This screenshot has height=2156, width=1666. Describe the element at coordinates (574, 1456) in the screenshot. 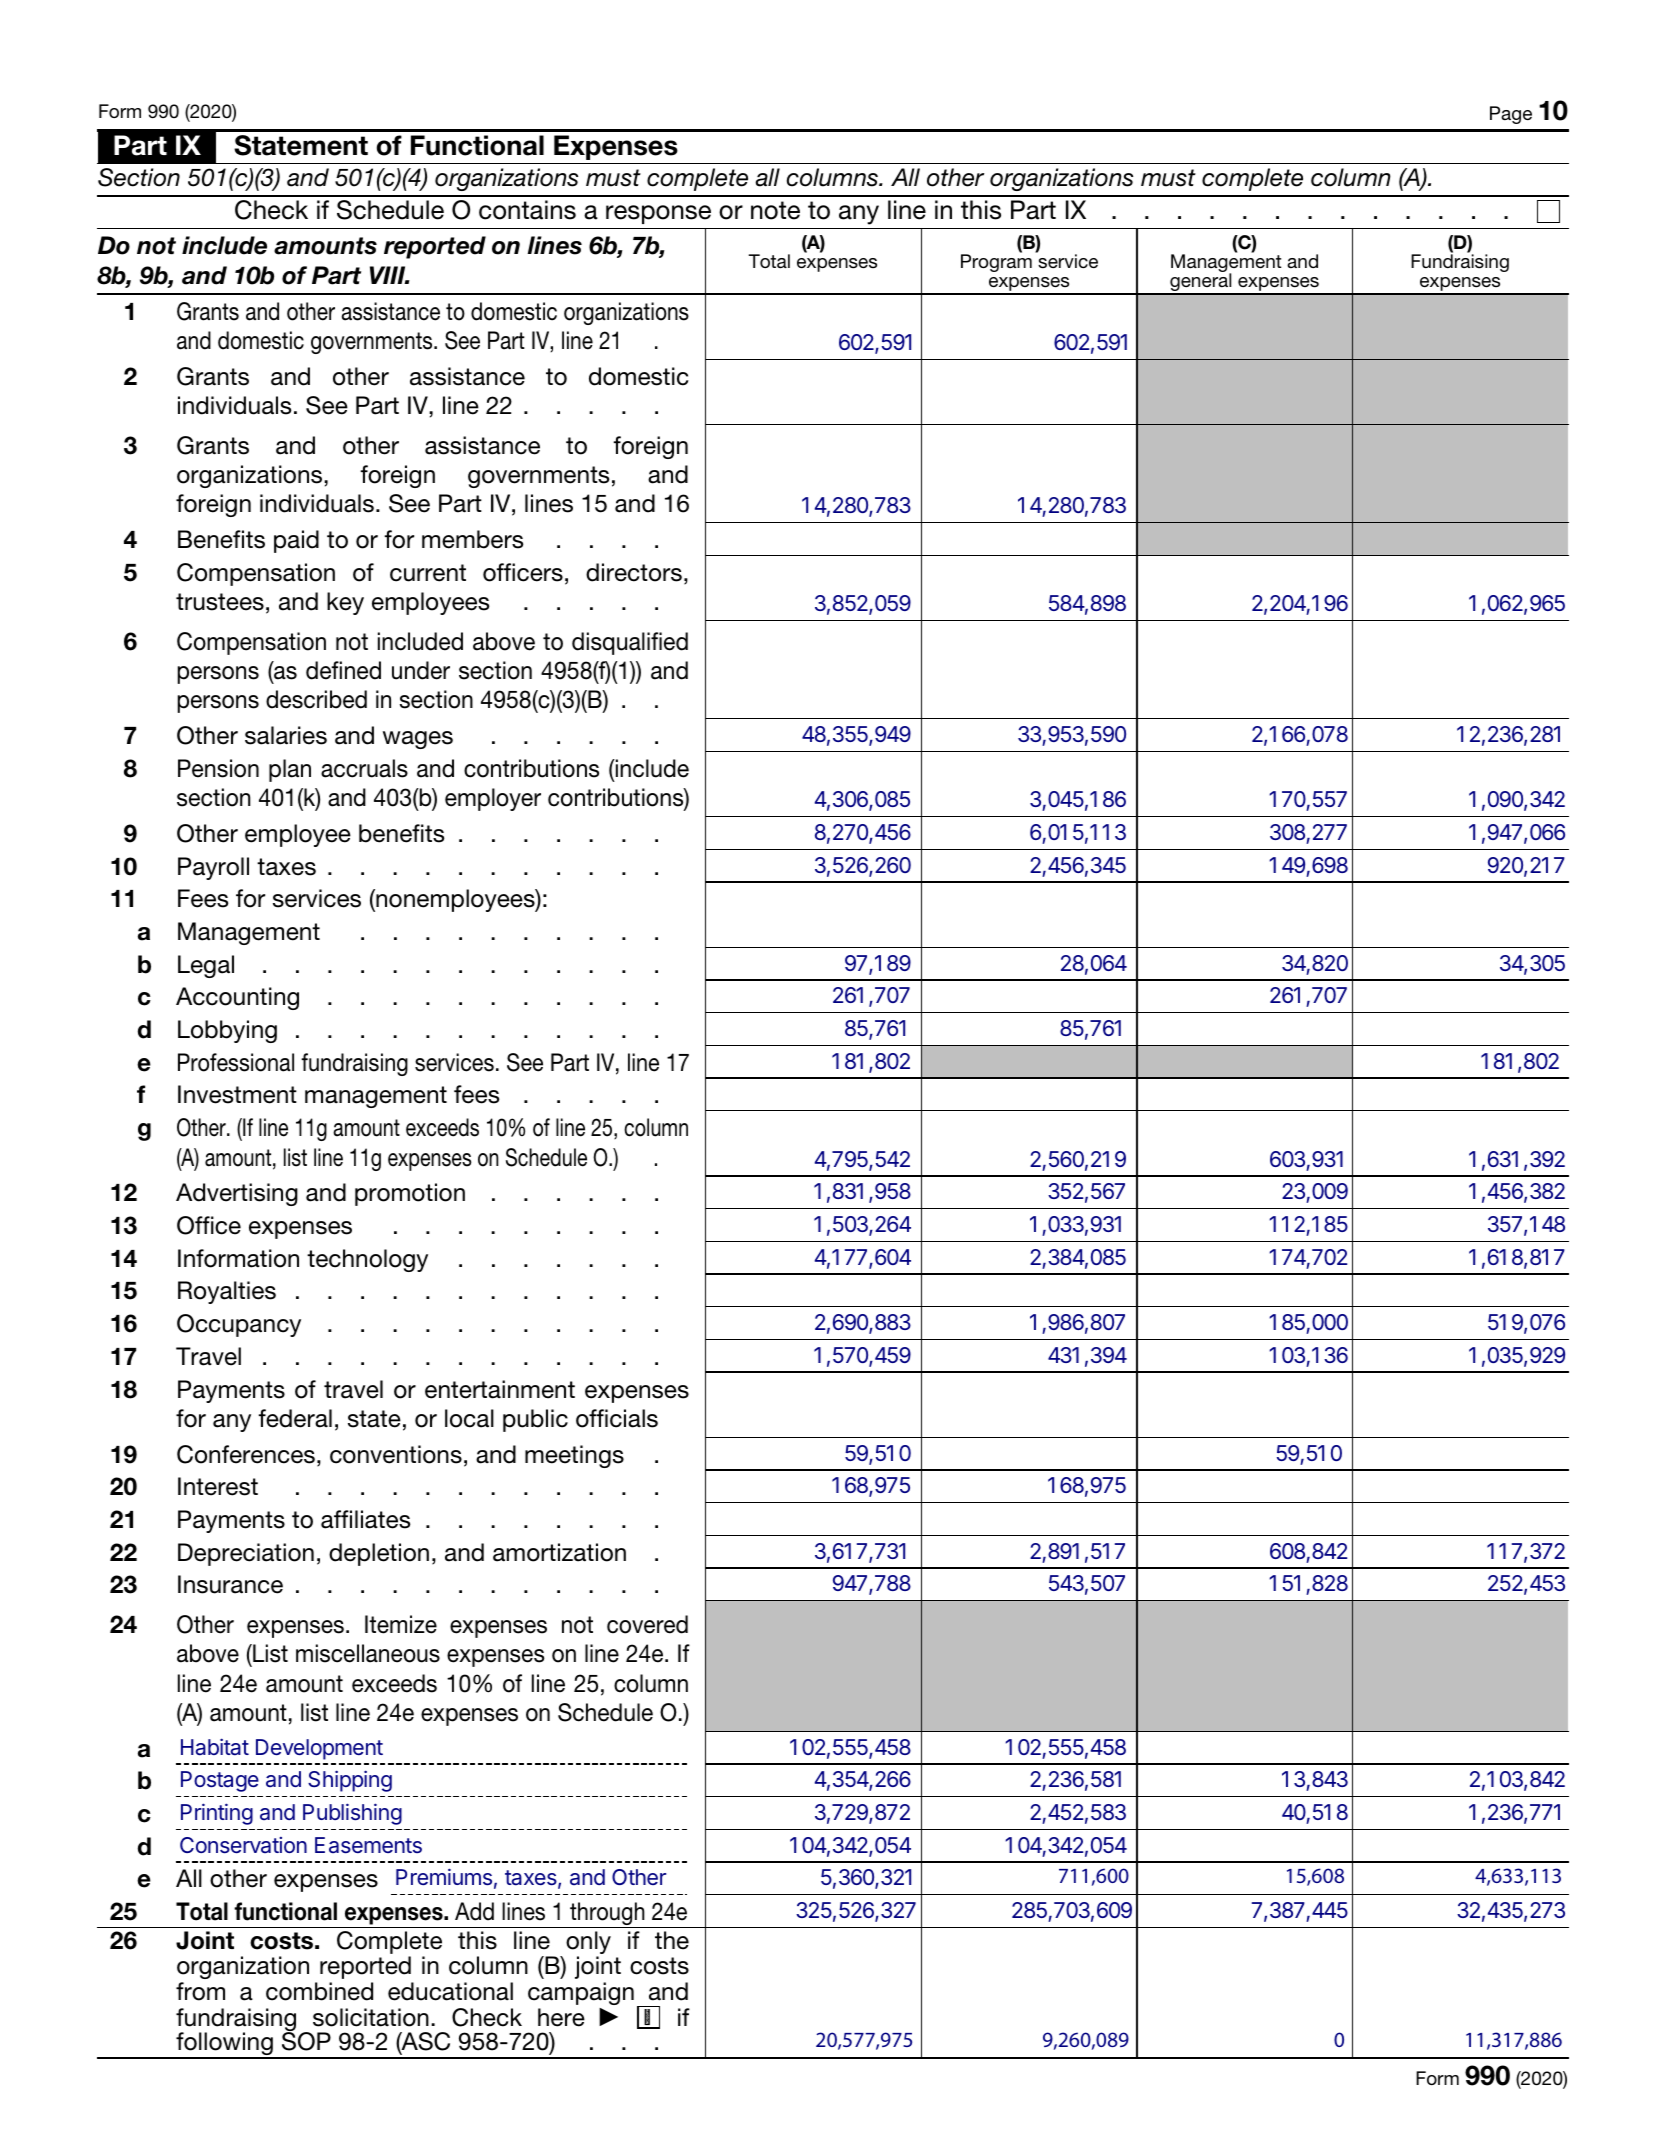

I see `meetings` at that location.
